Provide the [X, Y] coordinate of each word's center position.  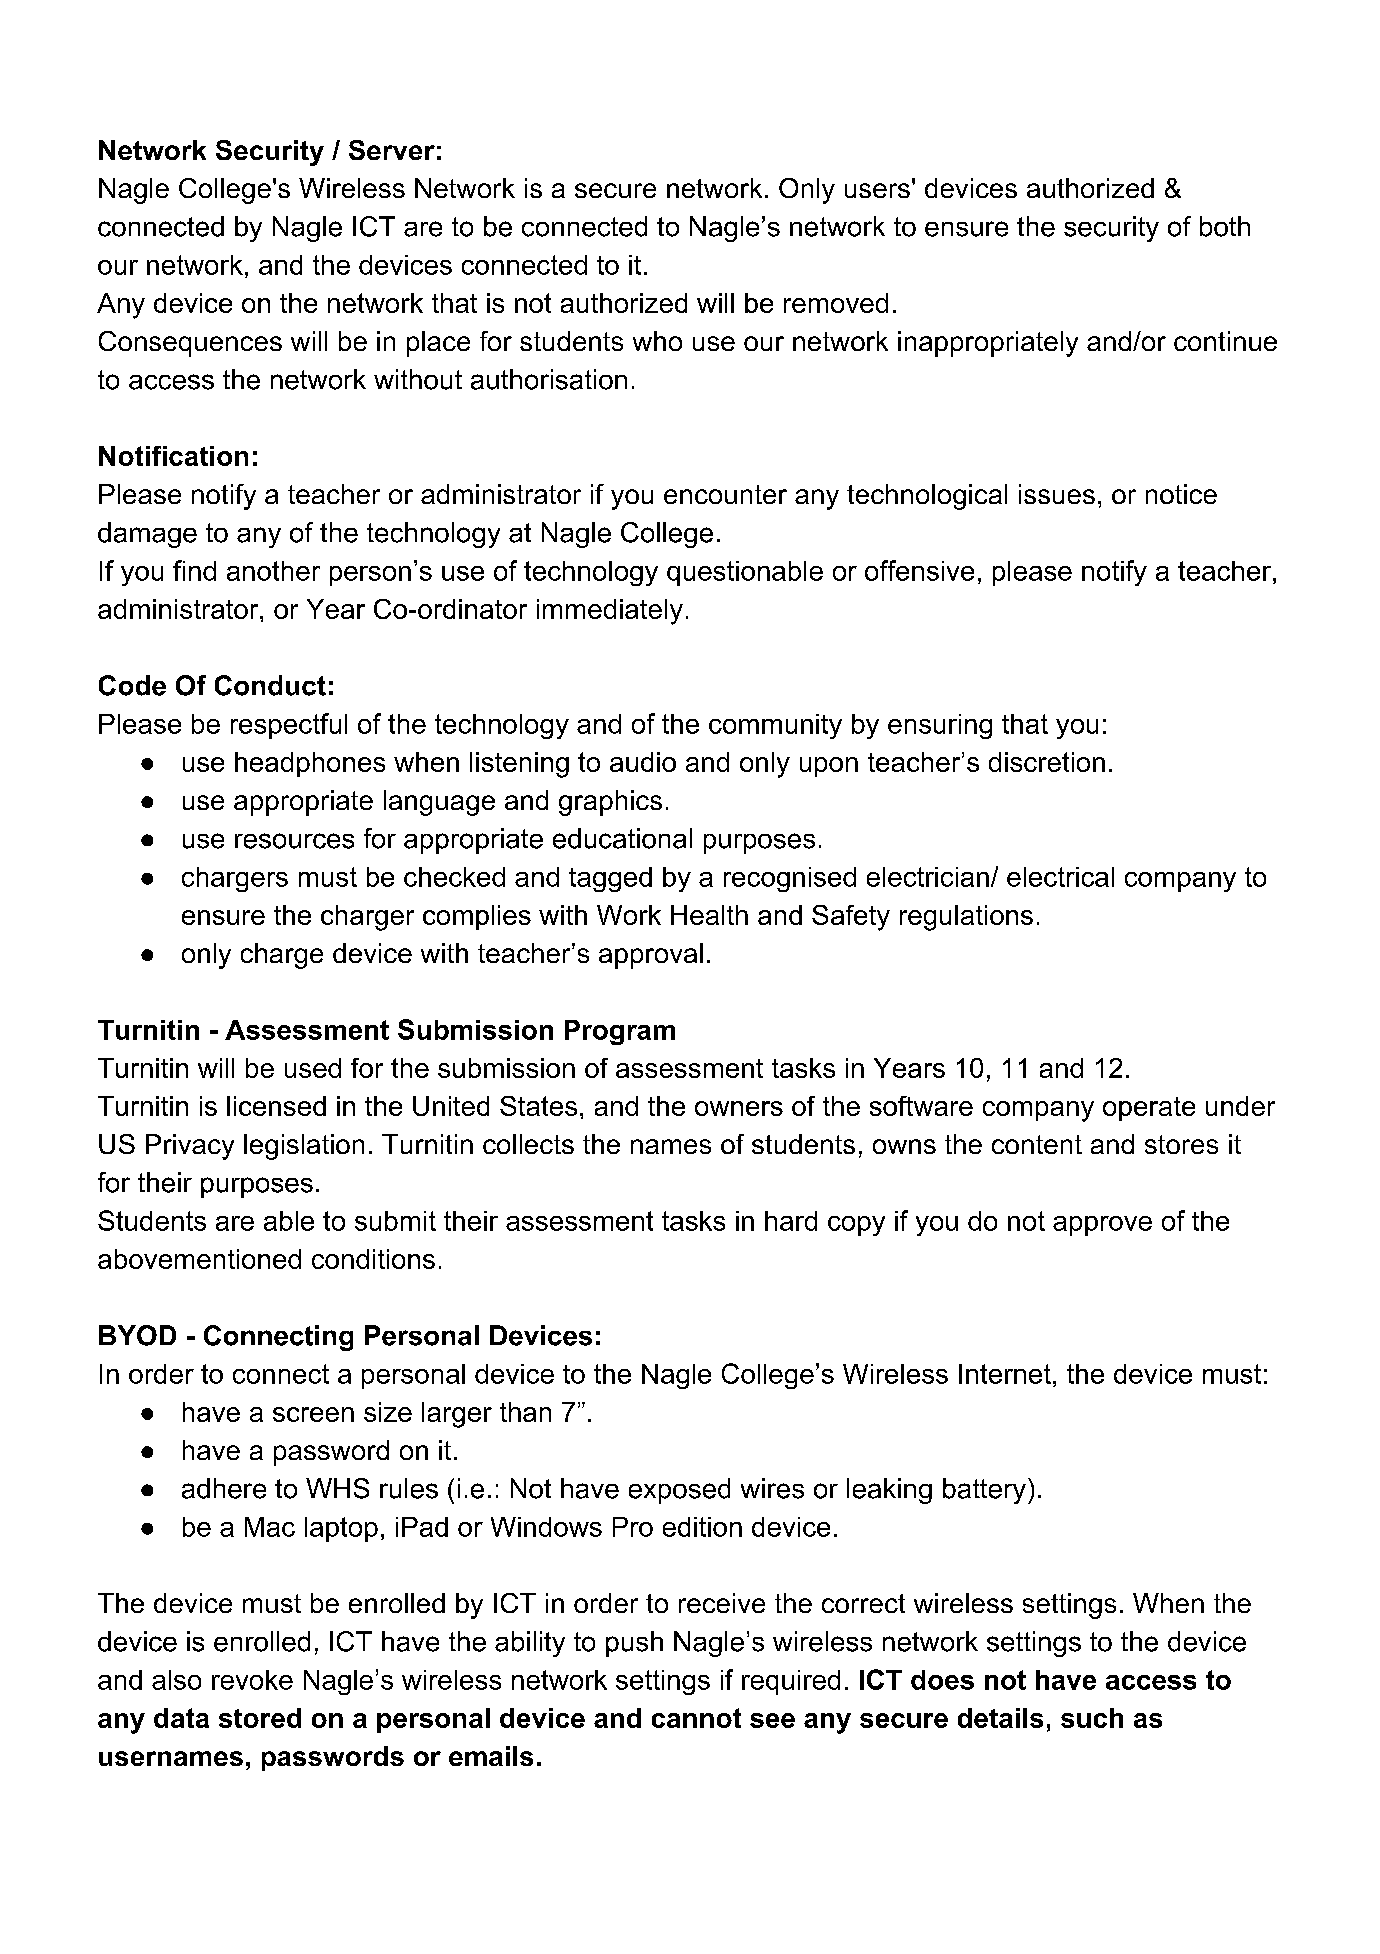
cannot [696, 1718]
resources [294, 841]
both [1225, 226]
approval [651, 956]
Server [392, 150]
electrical [1060, 877]
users [877, 190]
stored [260, 1718]
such [1092, 1718]
